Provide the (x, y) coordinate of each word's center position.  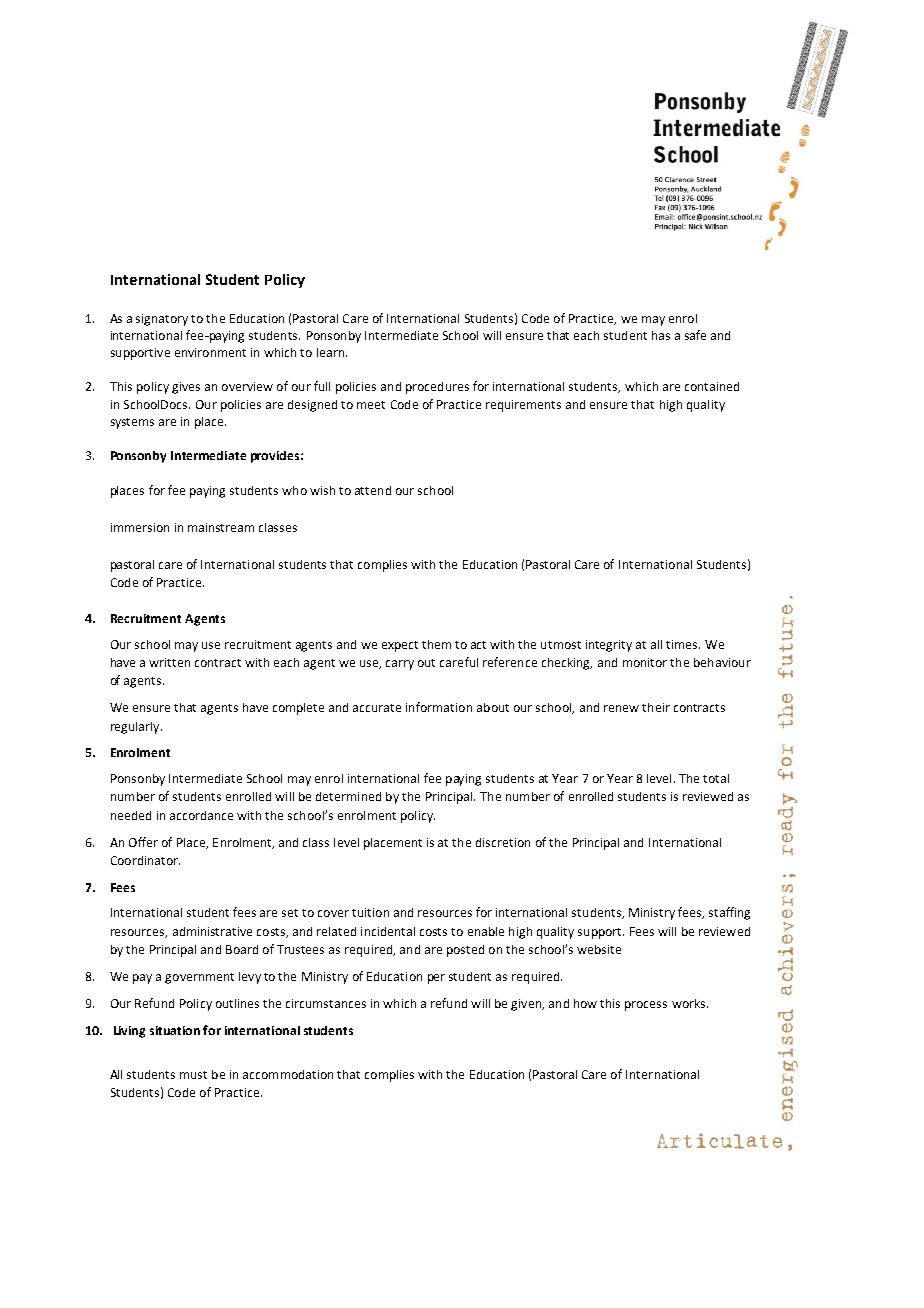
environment (210, 352)
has (661, 335)
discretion (503, 842)
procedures (437, 388)
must (193, 1075)
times (683, 644)
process (646, 1006)
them (436, 644)
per (436, 979)
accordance (201, 815)
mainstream (221, 527)
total (716, 778)
